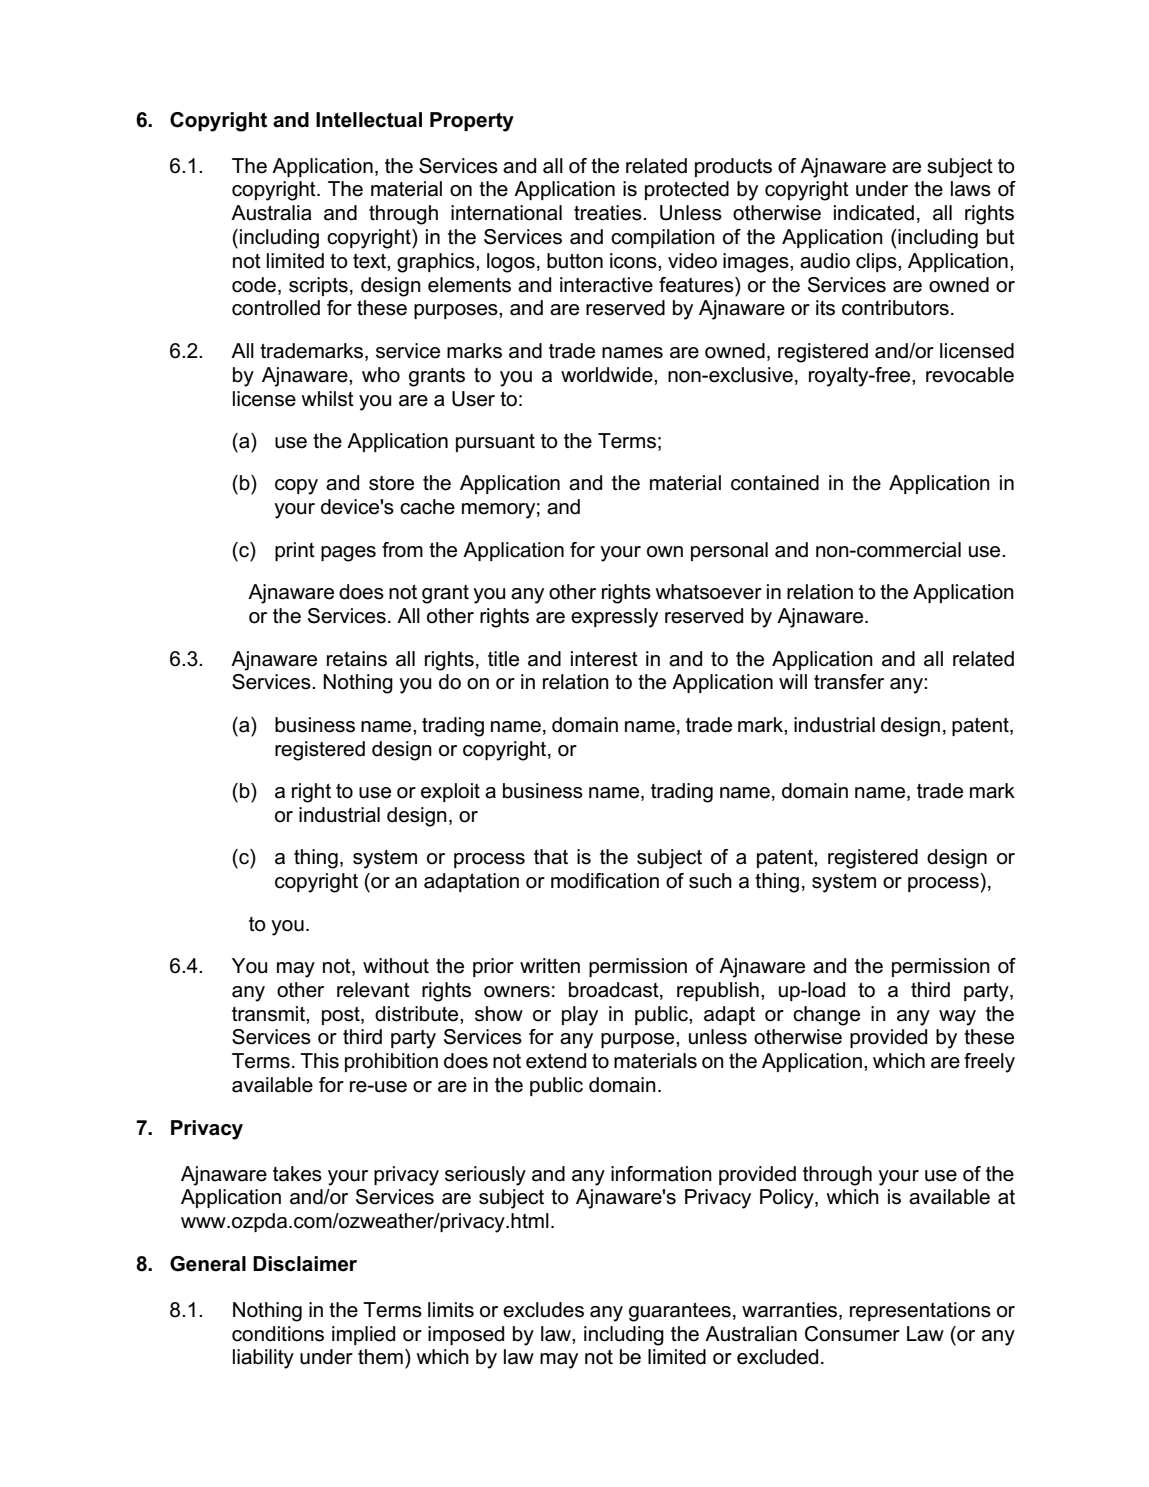  What do you see at coordinates (970, 375) in the document?
I see `revocable` at bounding box center [970, 375].
